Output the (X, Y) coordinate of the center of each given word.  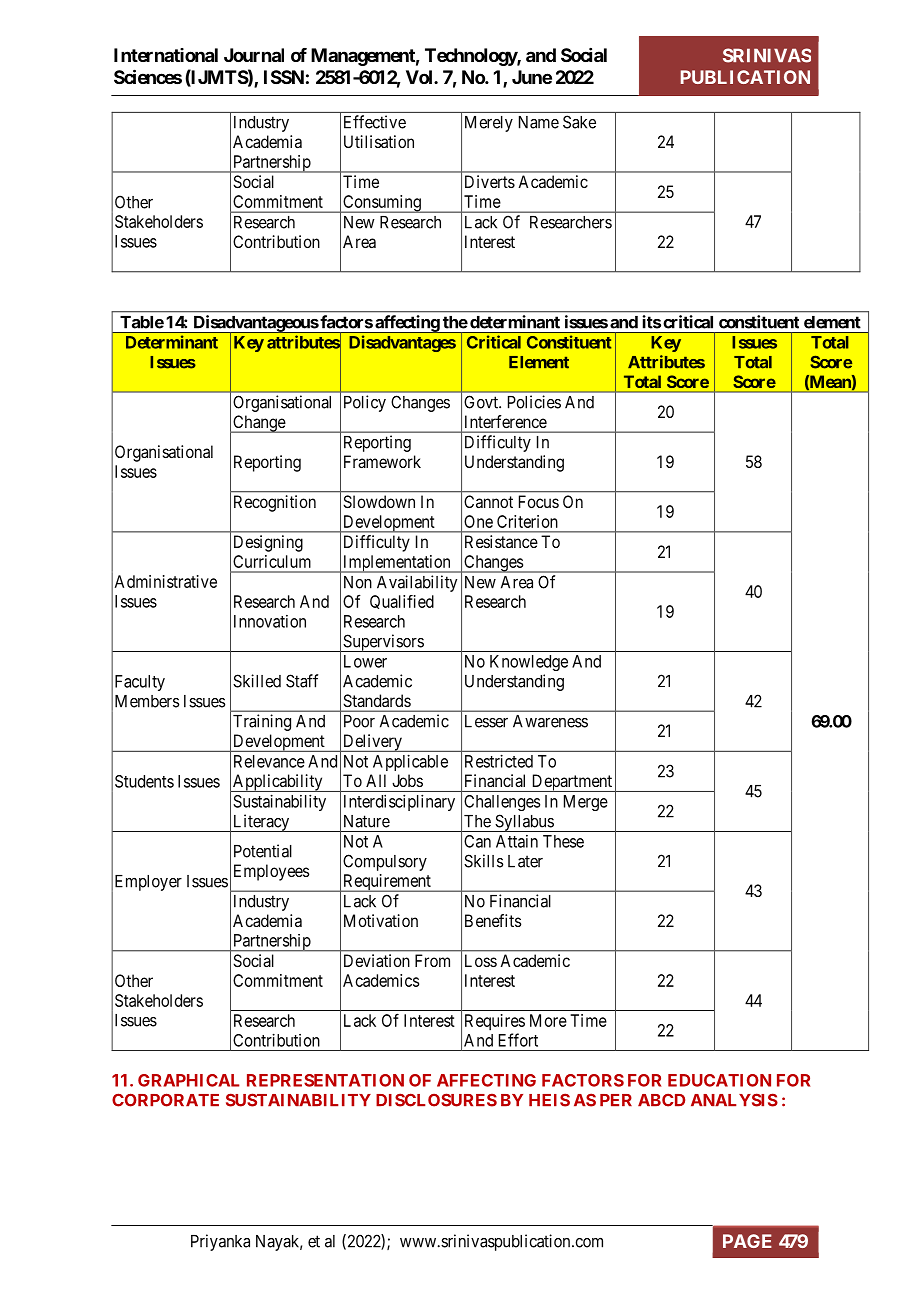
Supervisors (383, 643)
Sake (579, 122)
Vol (420, 77)
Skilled (257, 681)
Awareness (550, 721)
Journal (254, 55)
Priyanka (220, 1242)
